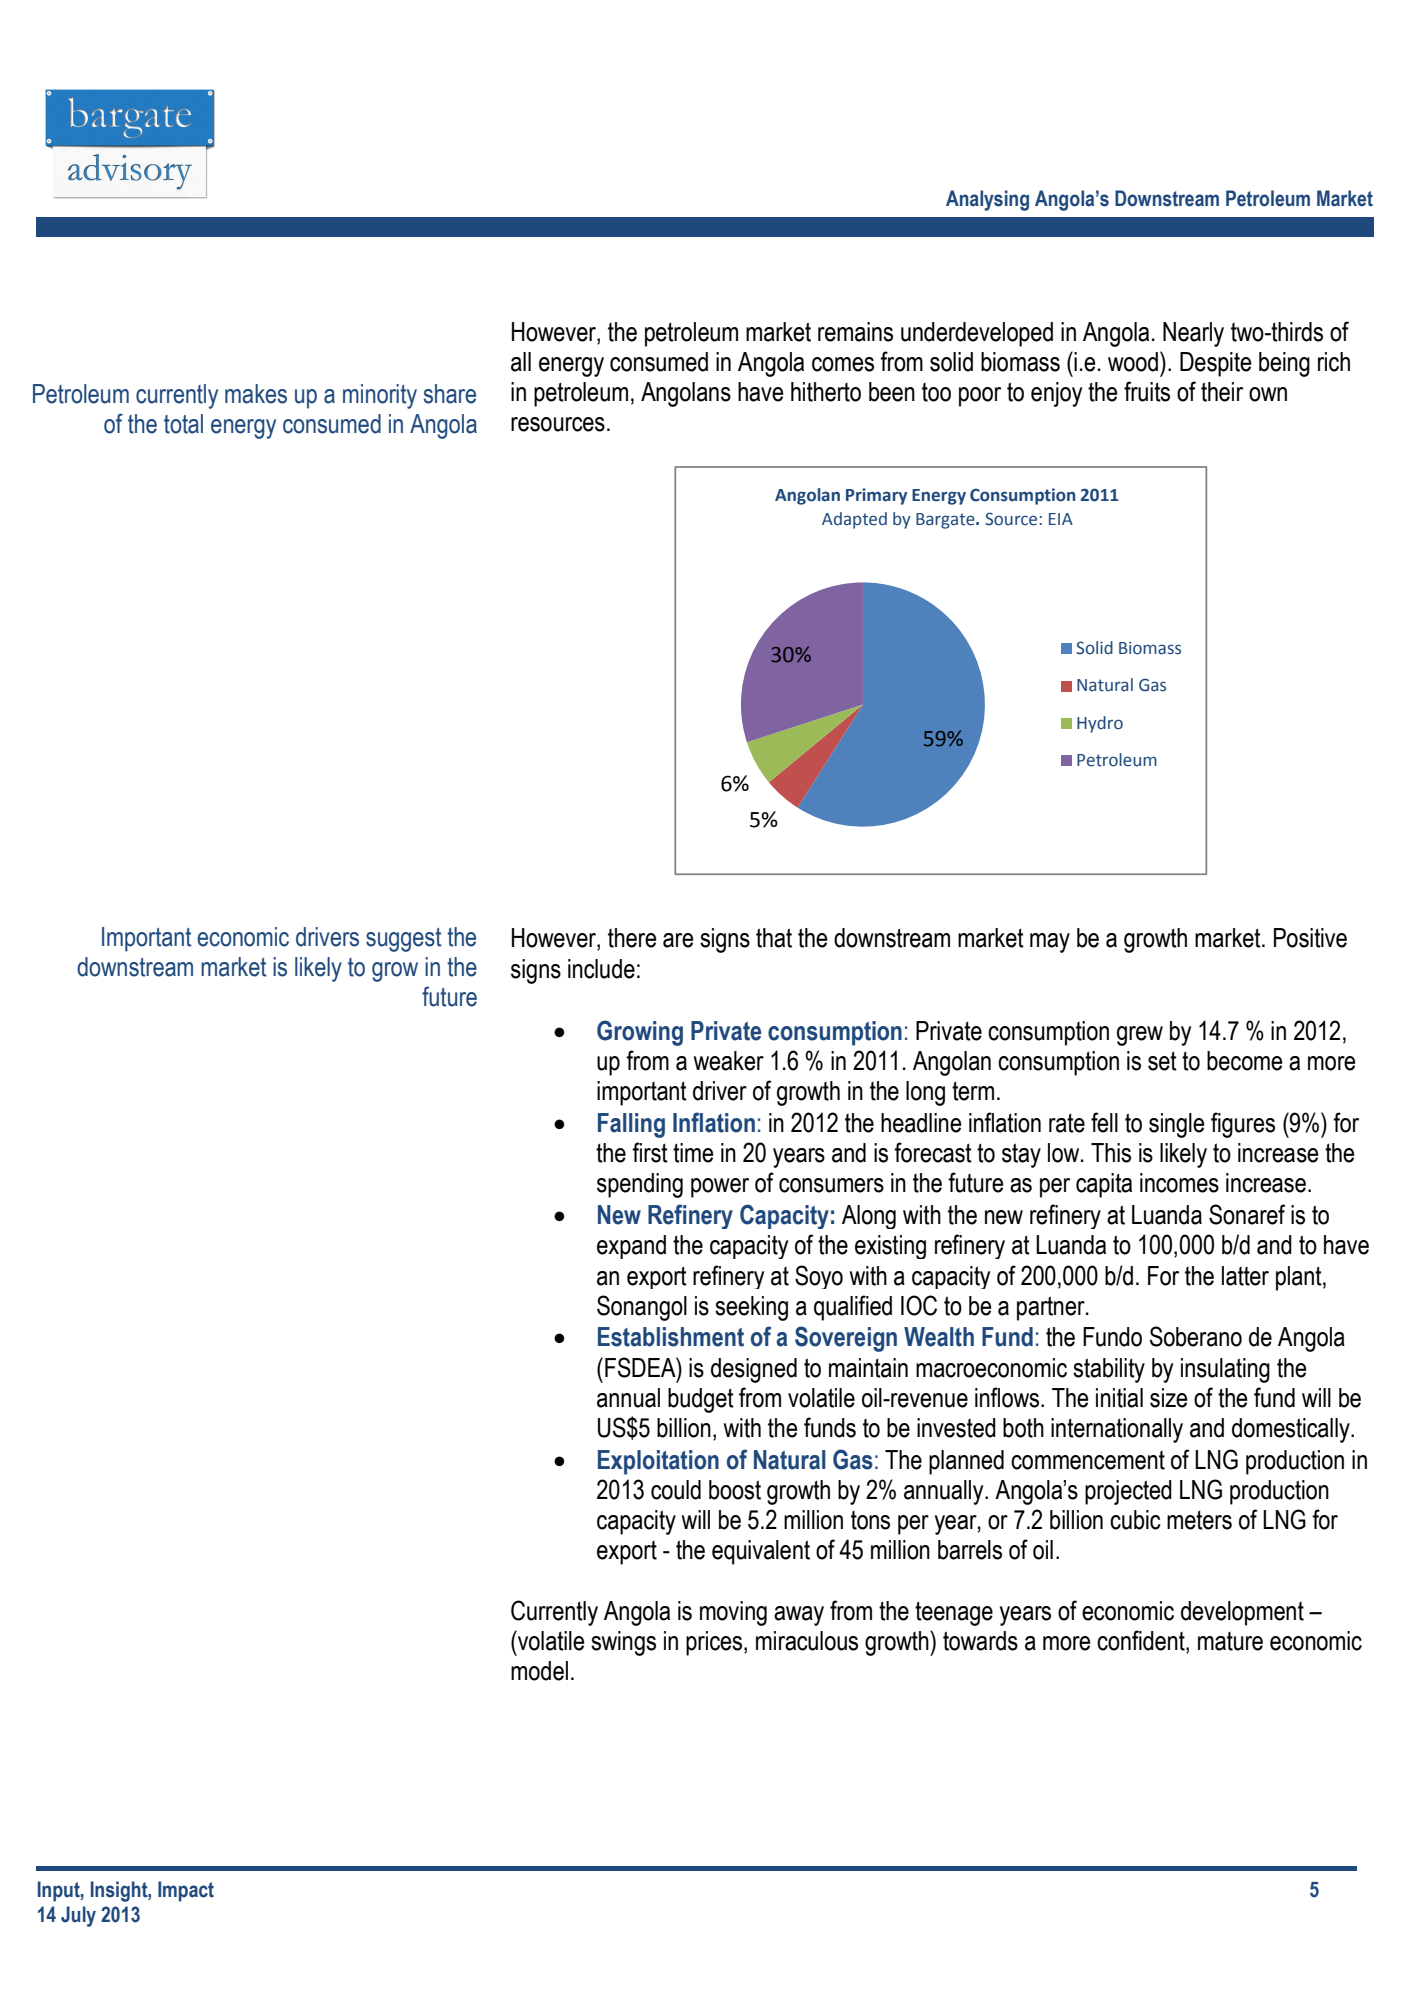 This page has height=2011, width=1422. Describe the element at coordinates (855, 332) in the page. I see `remains` at that location.
